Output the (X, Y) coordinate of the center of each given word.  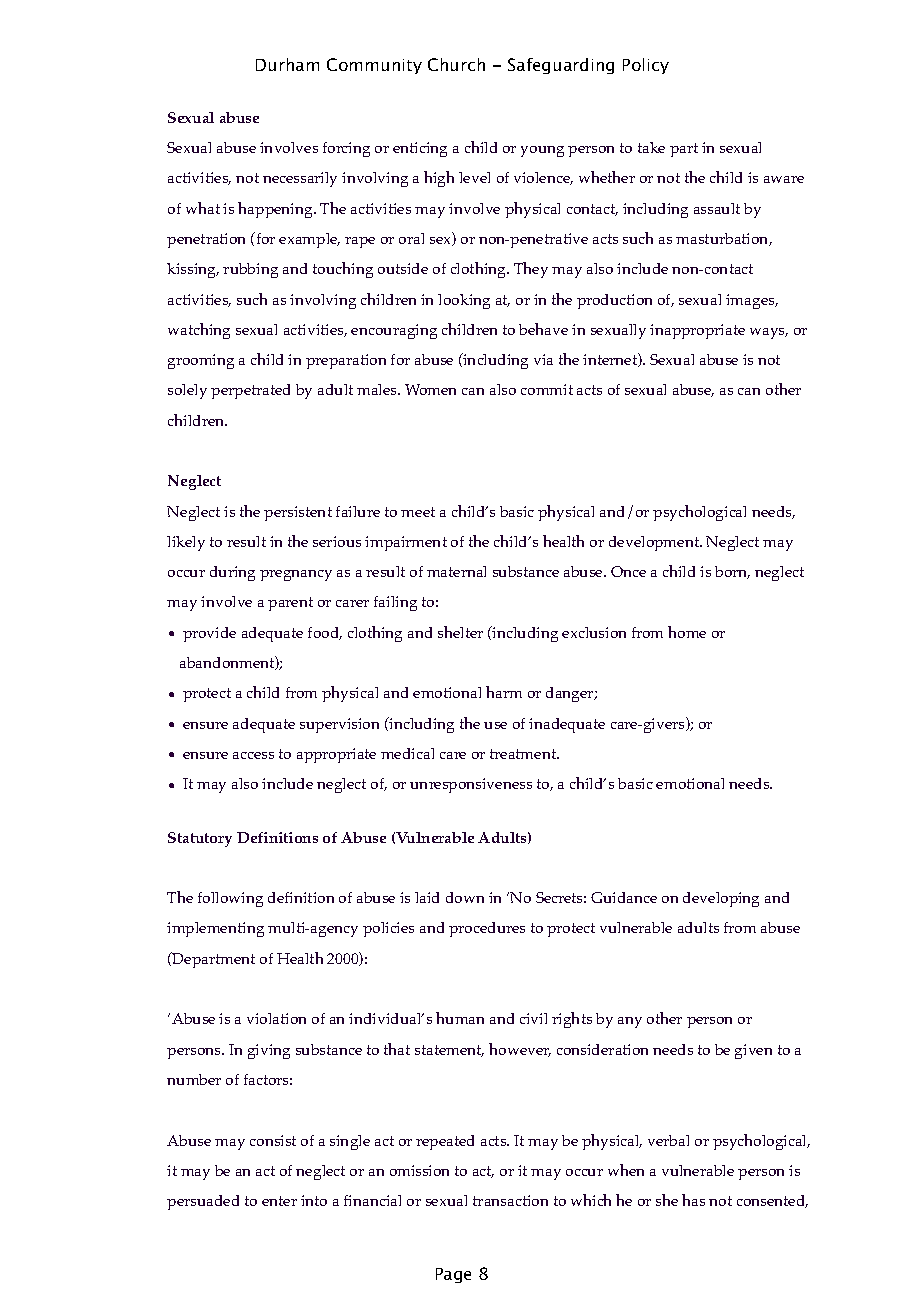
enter (279, 1201)
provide (209, 634)
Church (456, 64)
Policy (646, 66)
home (687, 632)
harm (504, 692)
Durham (287, 64)
